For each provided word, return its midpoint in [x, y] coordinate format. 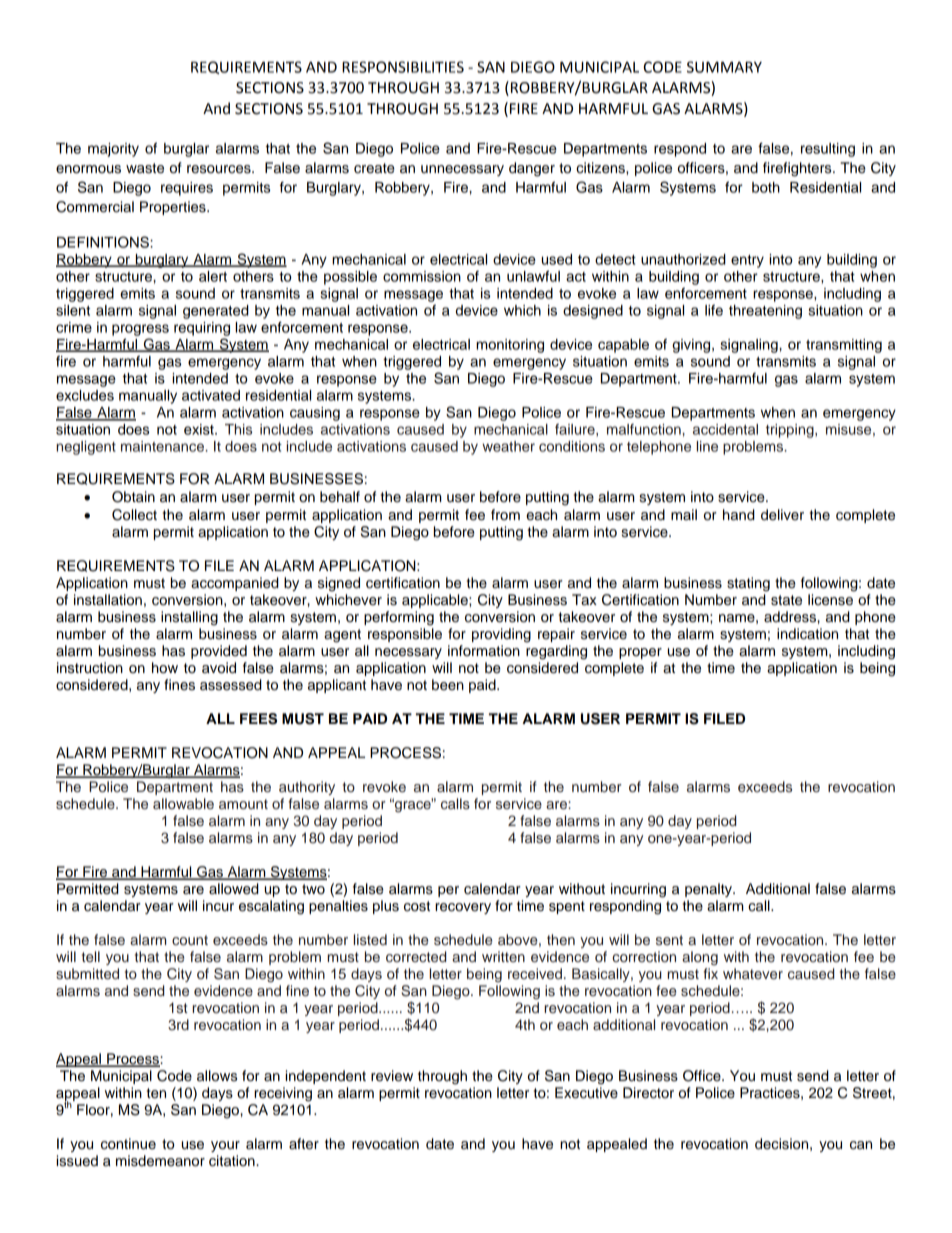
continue [128, 1144]
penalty [709, 890]
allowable [183, 803]
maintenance [163, 446]
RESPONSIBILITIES [403, 67]
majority [113, 150]
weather [508, 446]
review [392, 1076]
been [448, 685]
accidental [725, 429]
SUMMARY [724, 67]
